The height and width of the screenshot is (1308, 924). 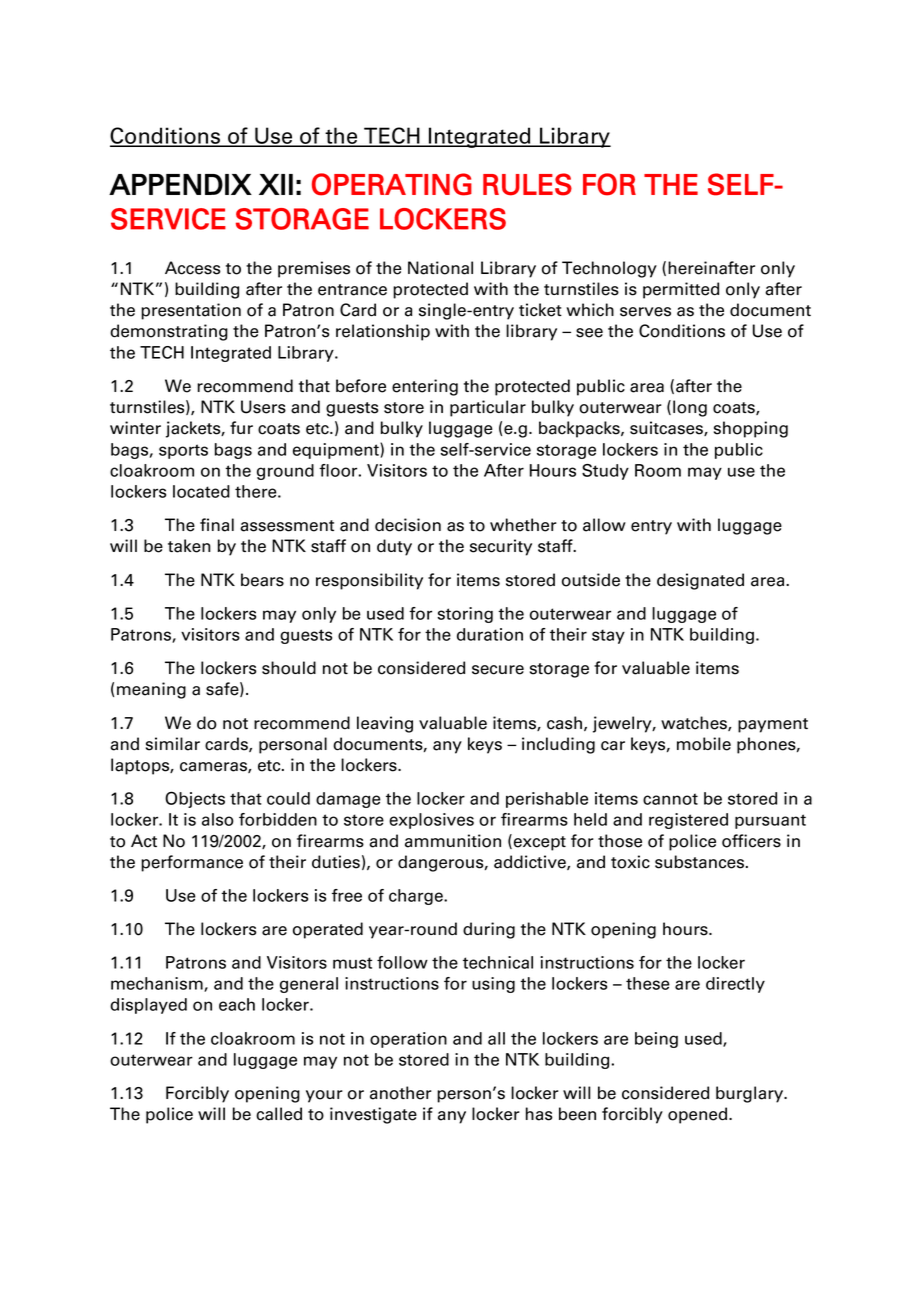 I want to click on allow, so click(x=604, y=525).
